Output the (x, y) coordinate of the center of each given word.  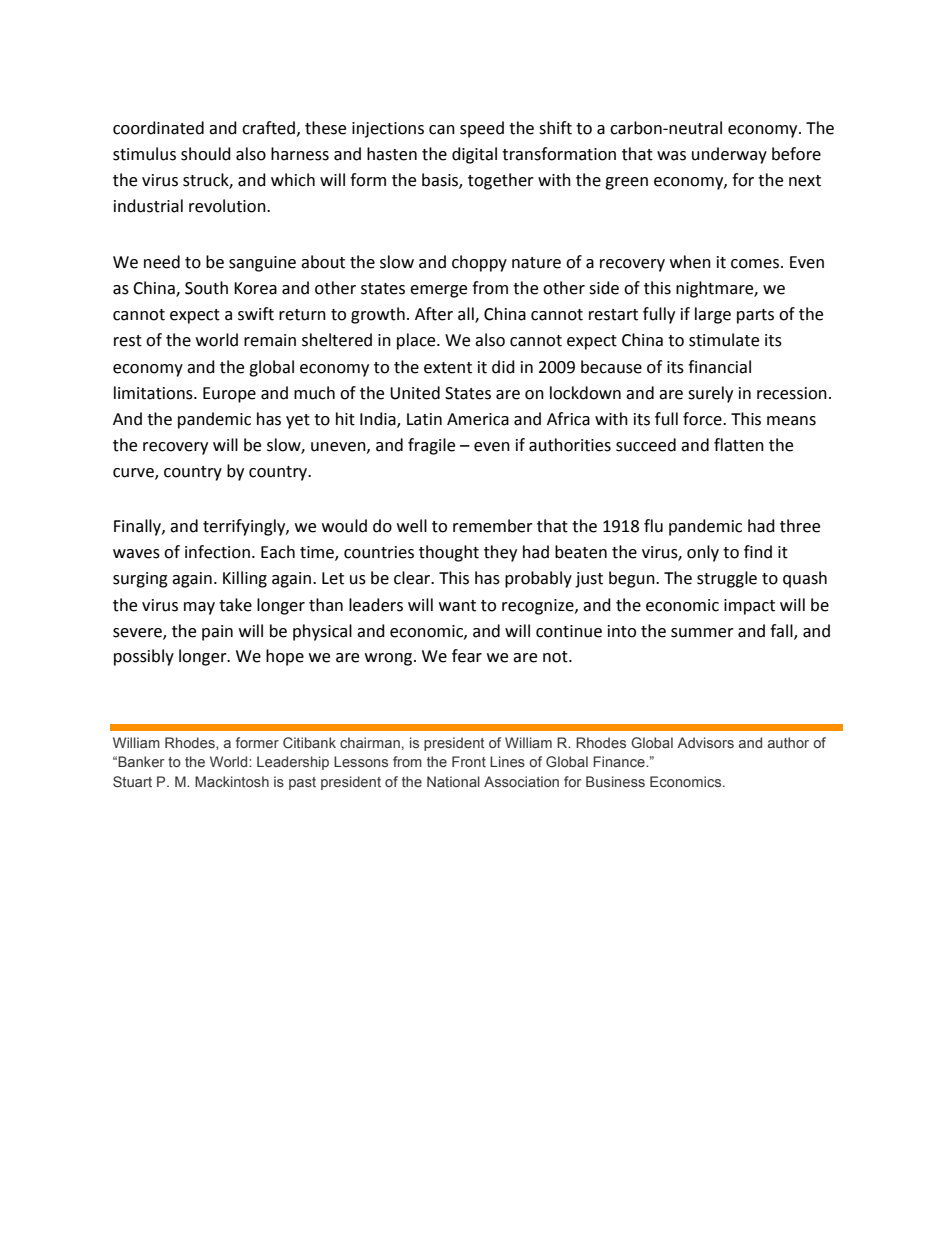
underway (729, 155)
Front (469, 761)
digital (474, 155)
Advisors (705, 742)
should (206, 154)
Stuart (132, 782)
